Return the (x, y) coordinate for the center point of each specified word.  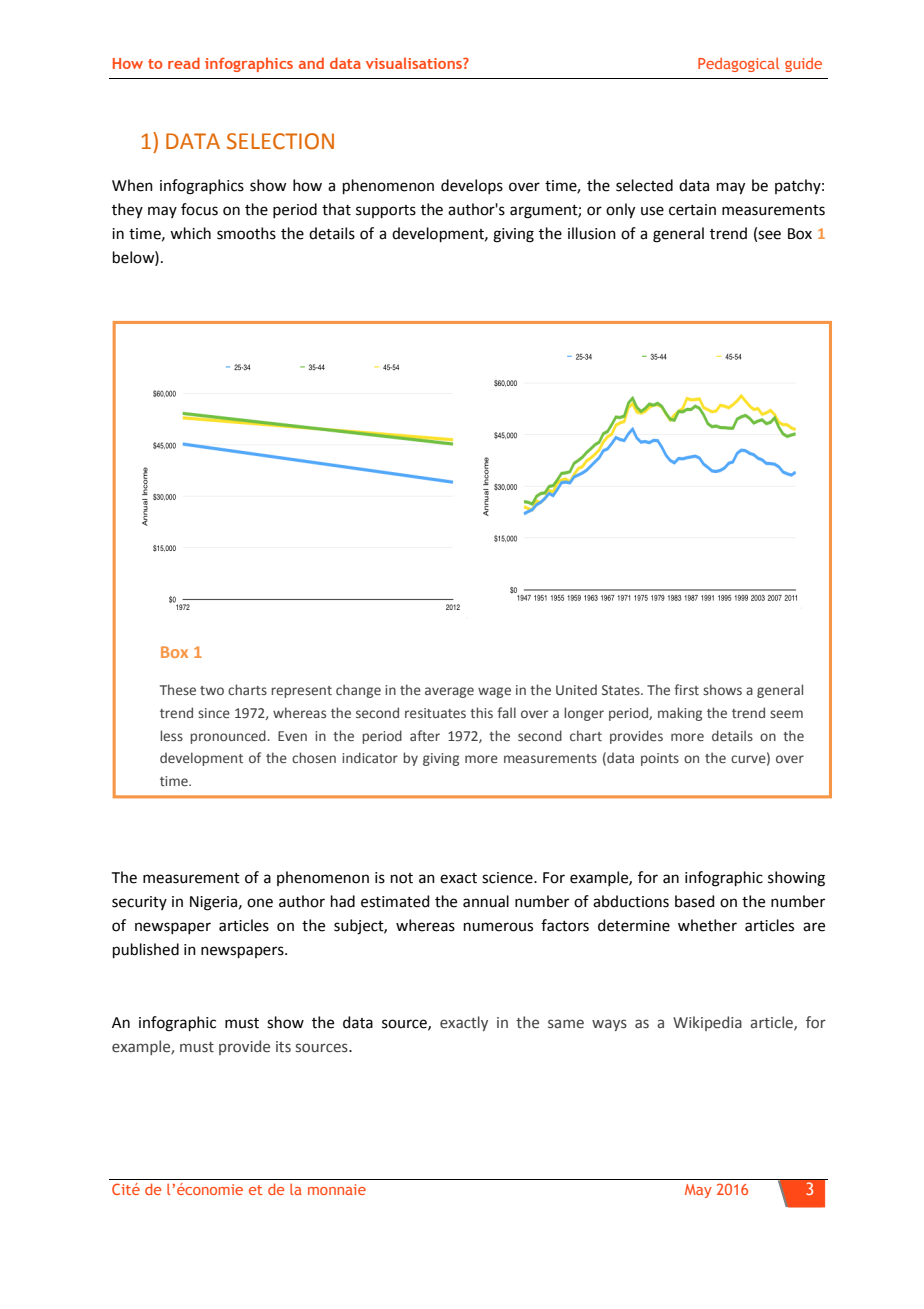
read (184, 63)
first (686, 689)
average (449, 692)
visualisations (415, 63)
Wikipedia (707, 1023)
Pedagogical (738, 65)
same (566, 1024)
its (283, 1047)
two (212, 690)
